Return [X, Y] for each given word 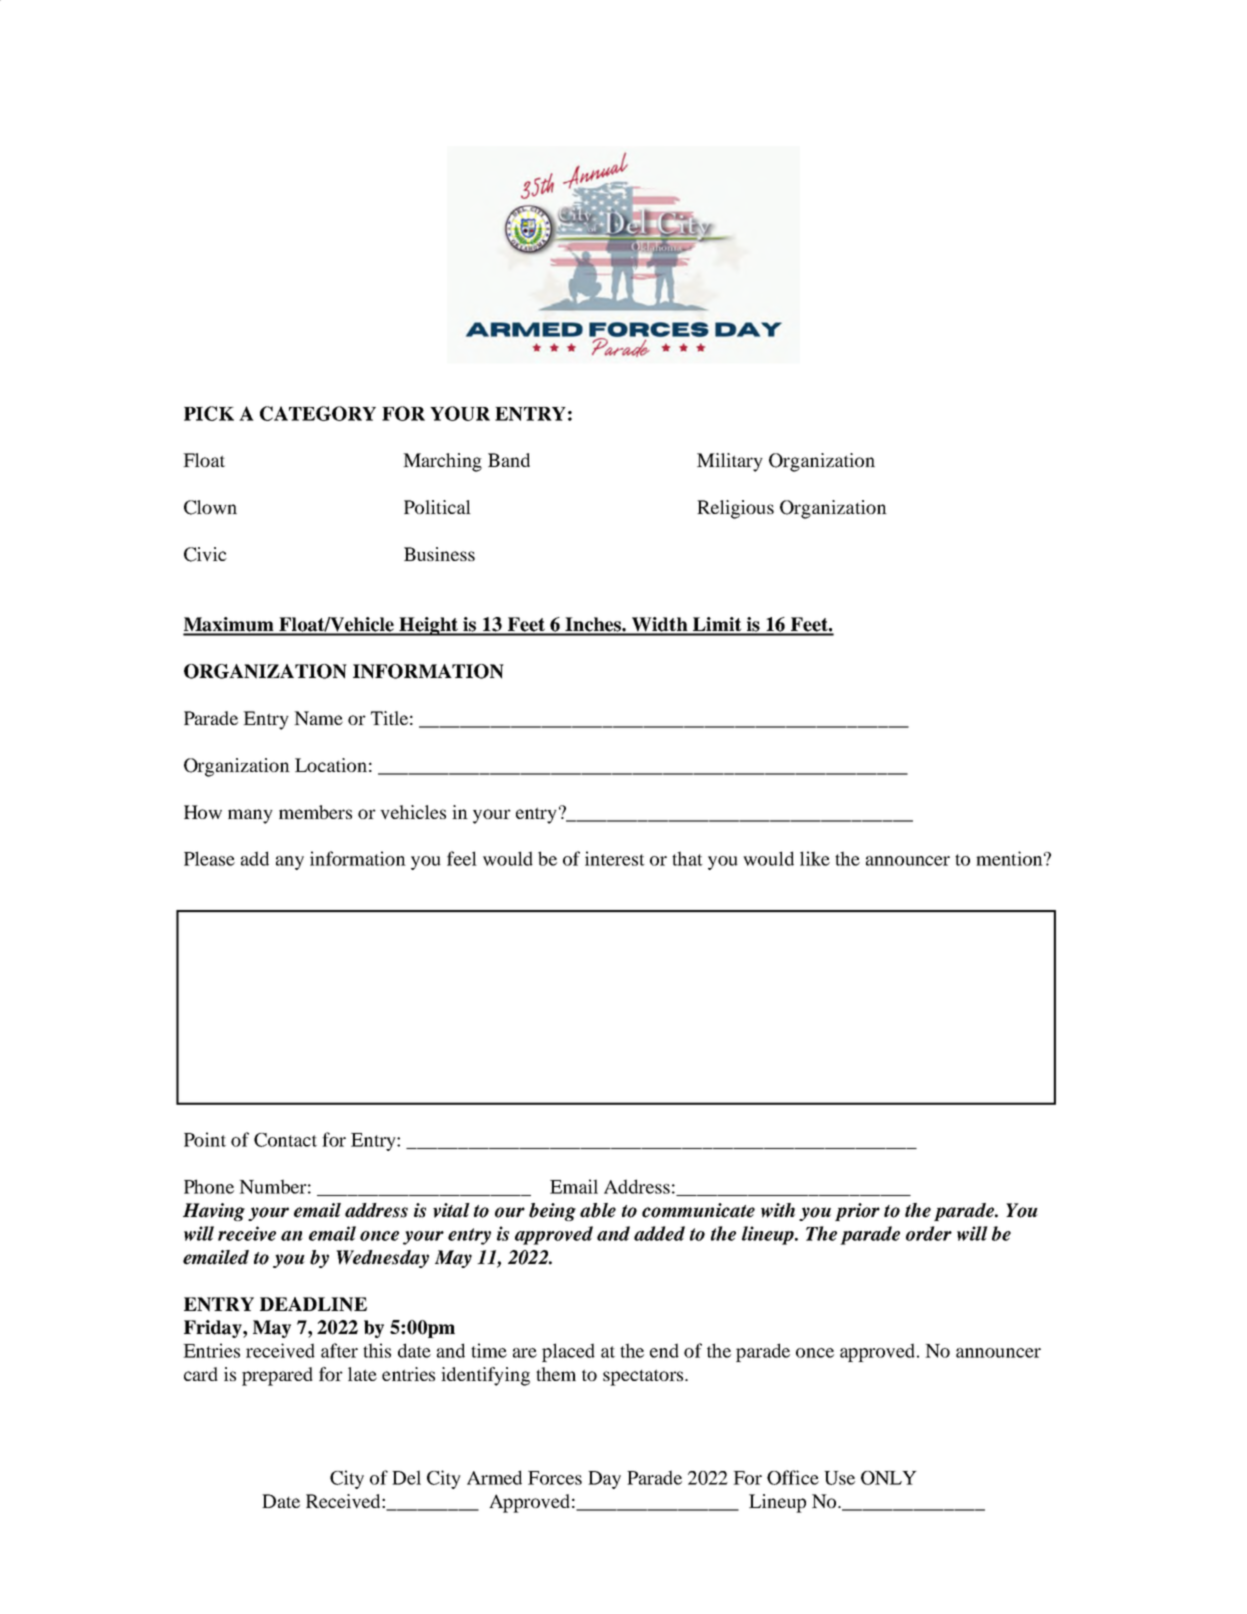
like [815, 858]
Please [209, 858]
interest [615, 858]
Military [730, 462]
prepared [277, 1376]
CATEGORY [318, 413]
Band [509, 460]
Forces [555, 1478]
